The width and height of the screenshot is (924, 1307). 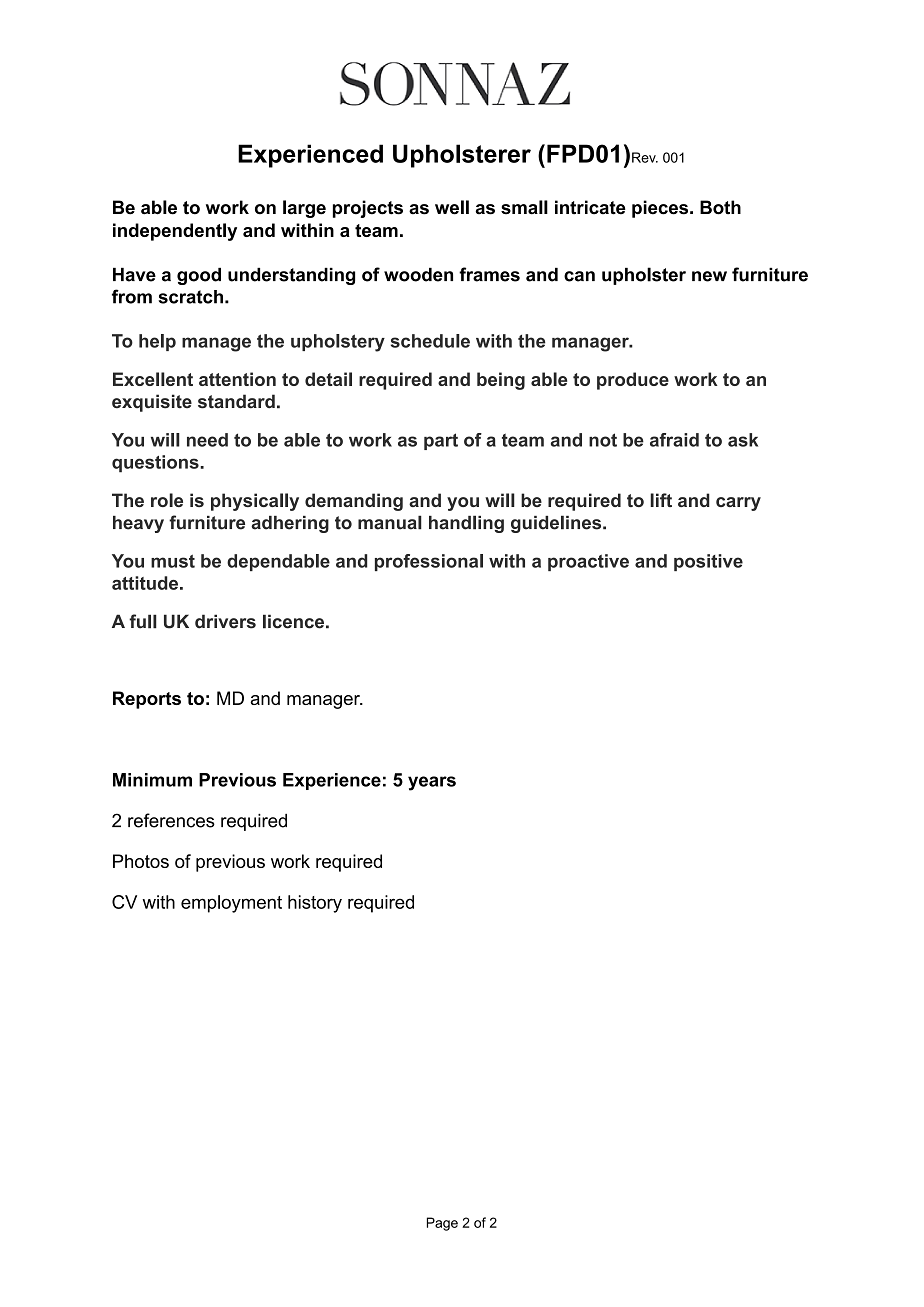 What do you see at coordinates (141, 861) in the screenshot?
I see `Photos` at bounding box center [141, 861].
